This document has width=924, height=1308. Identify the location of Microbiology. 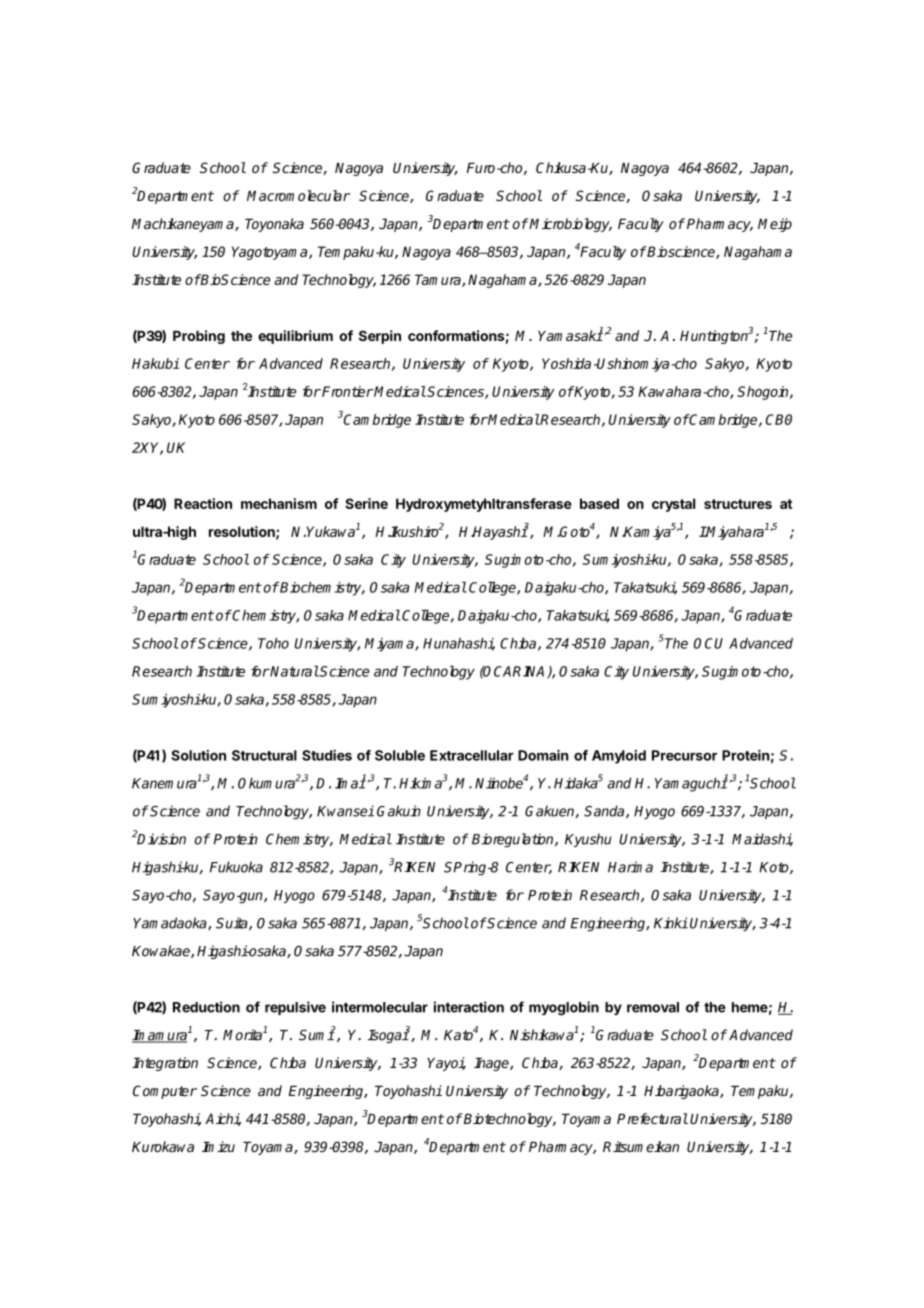
(570, 225).
